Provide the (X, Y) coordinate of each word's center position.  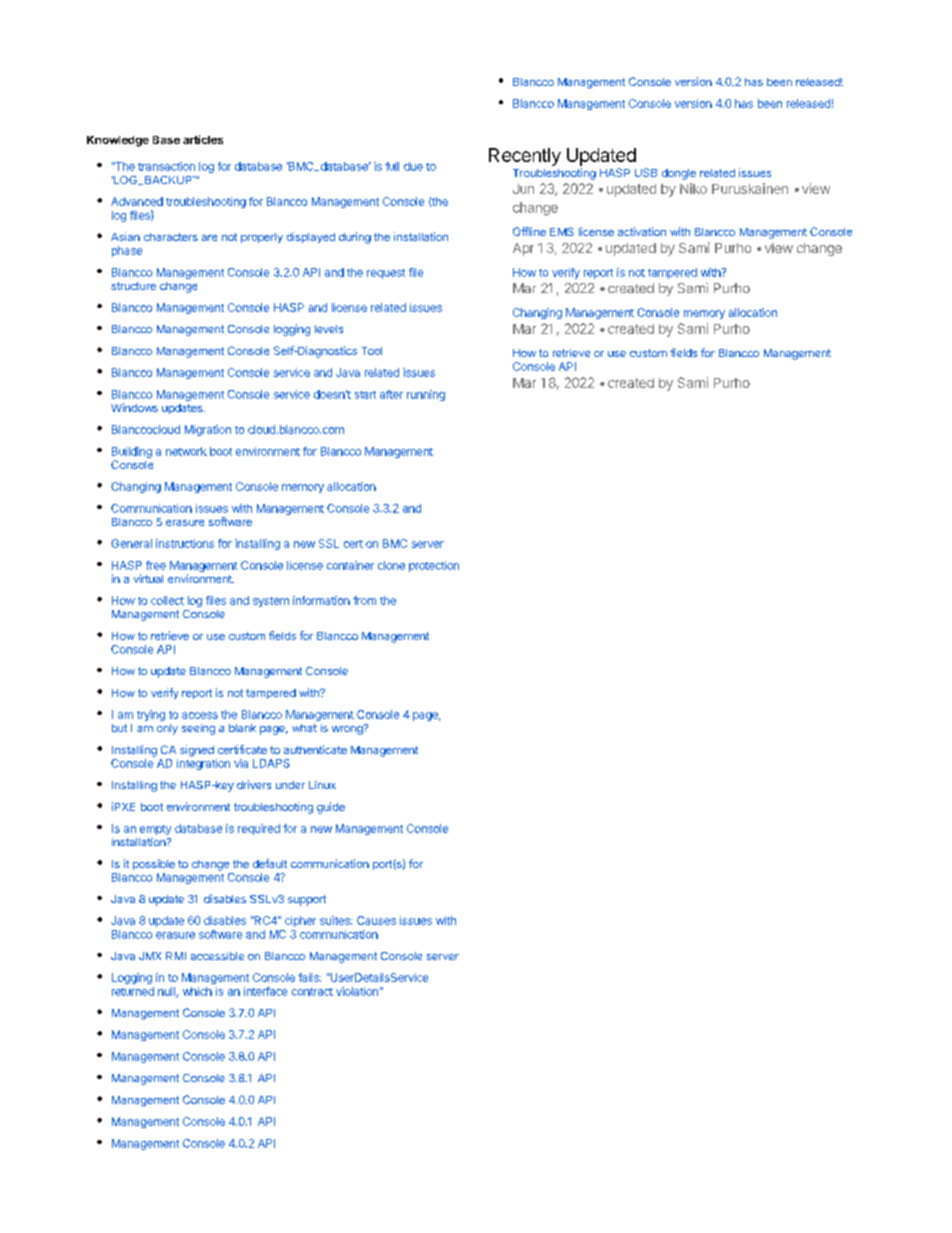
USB (646, 172)
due (413, 166)
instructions (185, 543)
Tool (372, 351)
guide (331, 808)
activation (642, 231)
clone (391, 565)
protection (434, 566)
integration (203, 764)
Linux (322, 785)
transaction (166, 166)
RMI (176, 956)
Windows (134, 407)
